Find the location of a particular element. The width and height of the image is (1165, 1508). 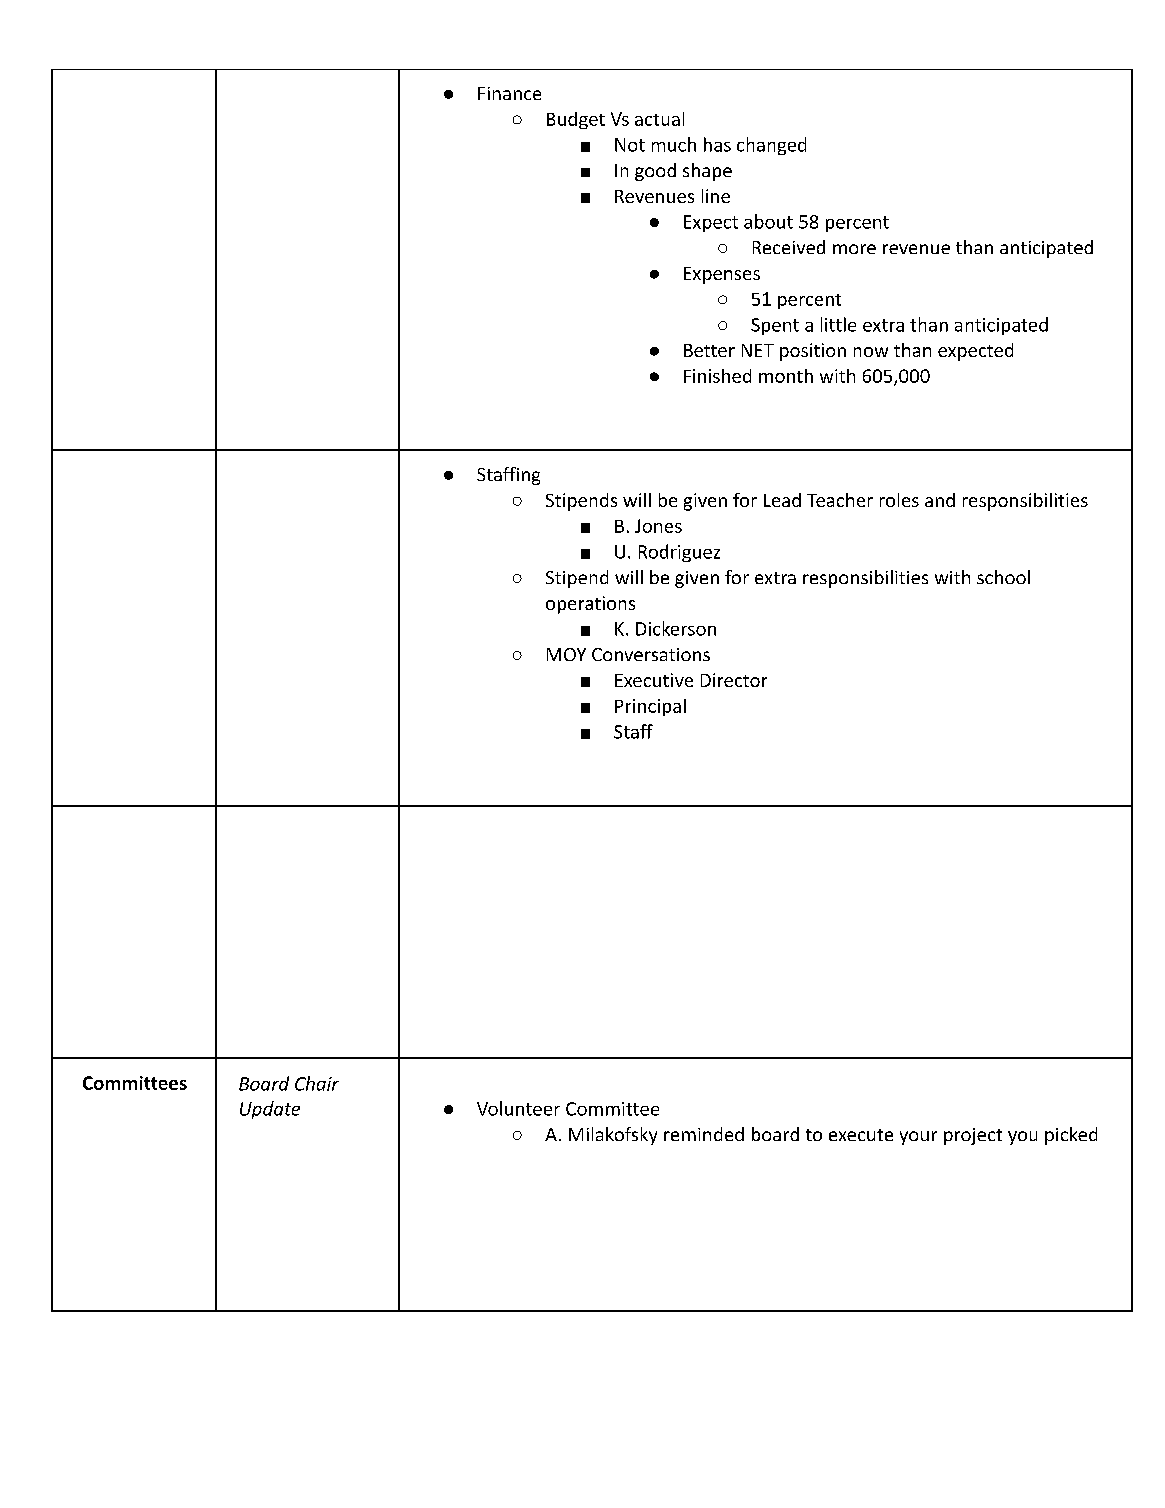

changed is located at coordinates (771, 146).
